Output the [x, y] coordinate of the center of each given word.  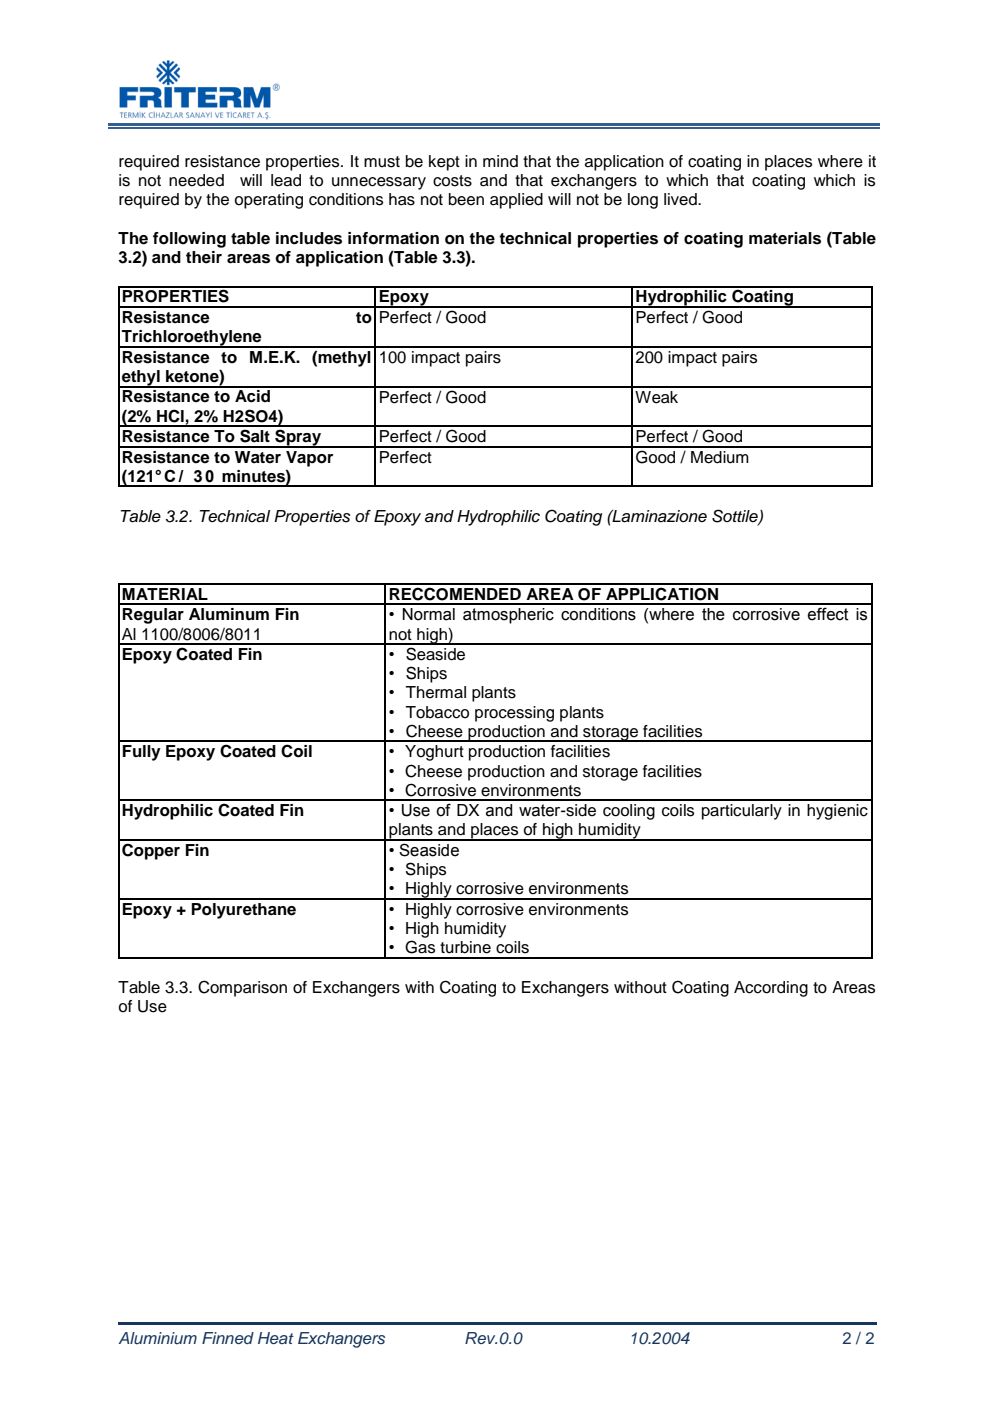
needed [196, 180]
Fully [142, 753]
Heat [276, 1338]
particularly [742, 812]
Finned [228, 1338]
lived [681, 199]
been [466, 199]
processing [514, 714]
